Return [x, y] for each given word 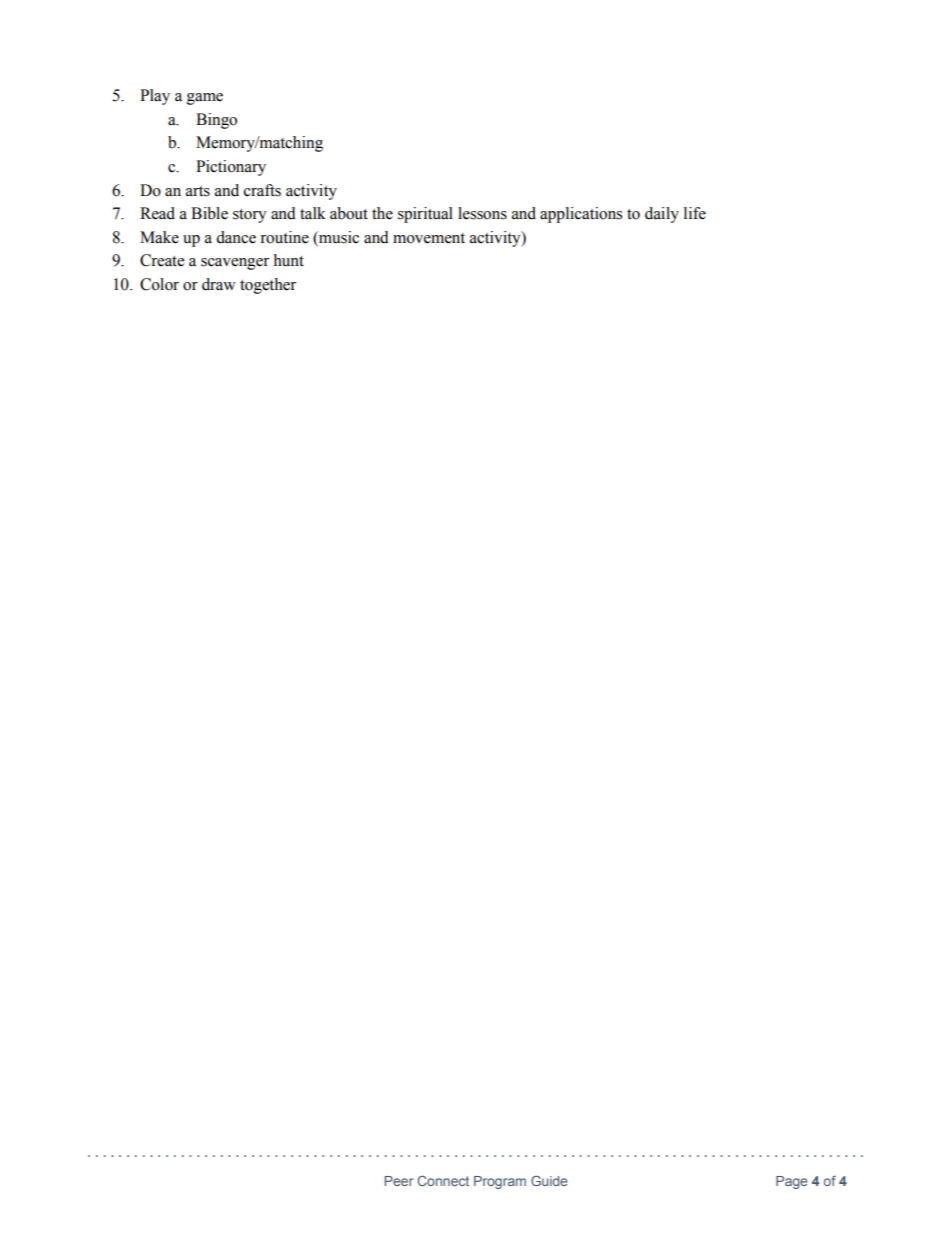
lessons [482, 213]
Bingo [216, 121]
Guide [549, 1180]
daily [662, 215]
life [695, 213]
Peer [399, 1181]
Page [791, 1182]
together [268, 286]
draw [219, 284]
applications [581, 215]
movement [429, 238]
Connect [443, 1180]
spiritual [425, 215]
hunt [288, 260]
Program [500, 1182]
